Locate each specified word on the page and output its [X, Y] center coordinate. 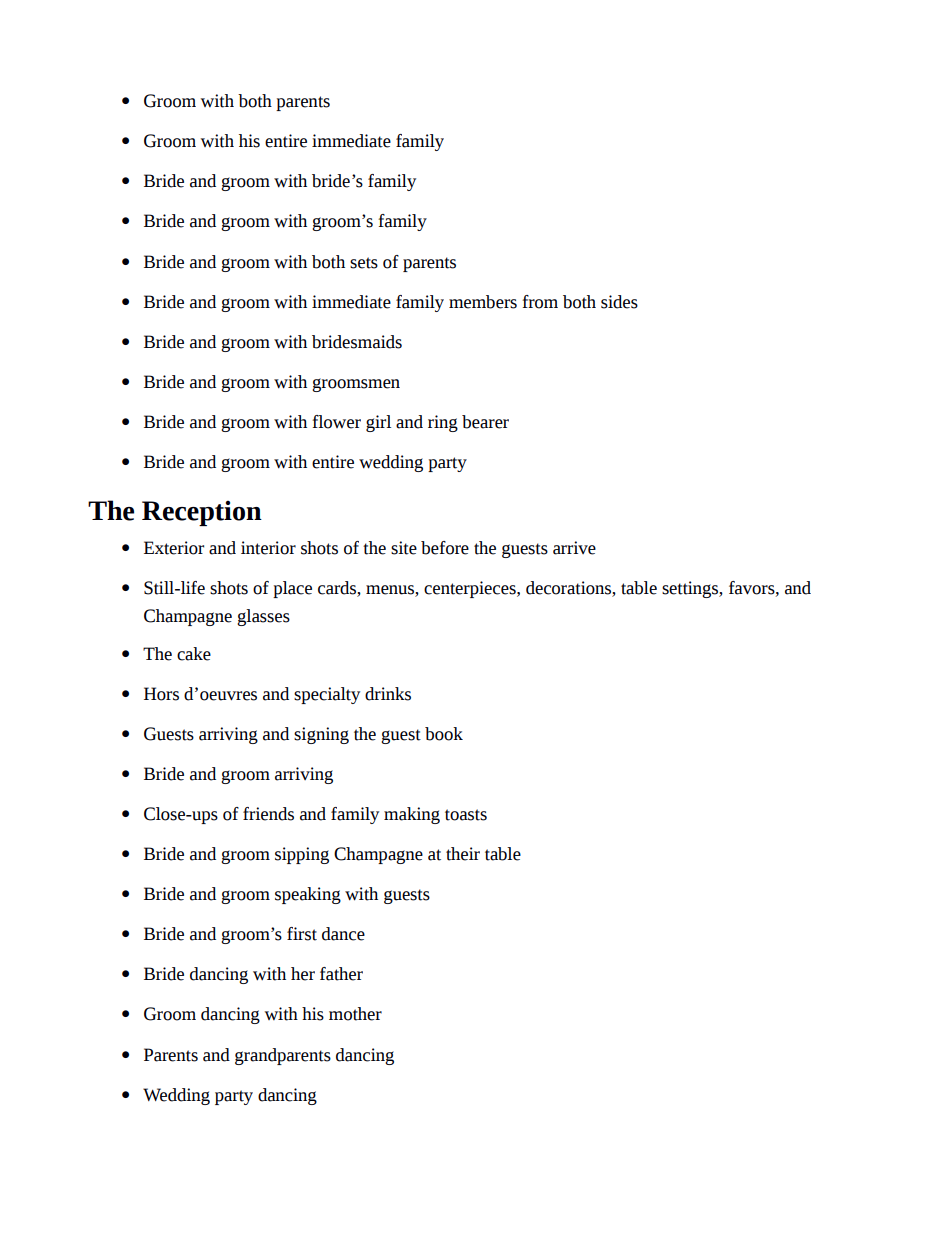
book [444, 734]
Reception [202, 513]
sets [364, 263]
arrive [574, 548]
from [540, 302]
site [404, 548]
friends [268, 814]
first [302, 934]
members [483, 302]
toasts [466, 815]
